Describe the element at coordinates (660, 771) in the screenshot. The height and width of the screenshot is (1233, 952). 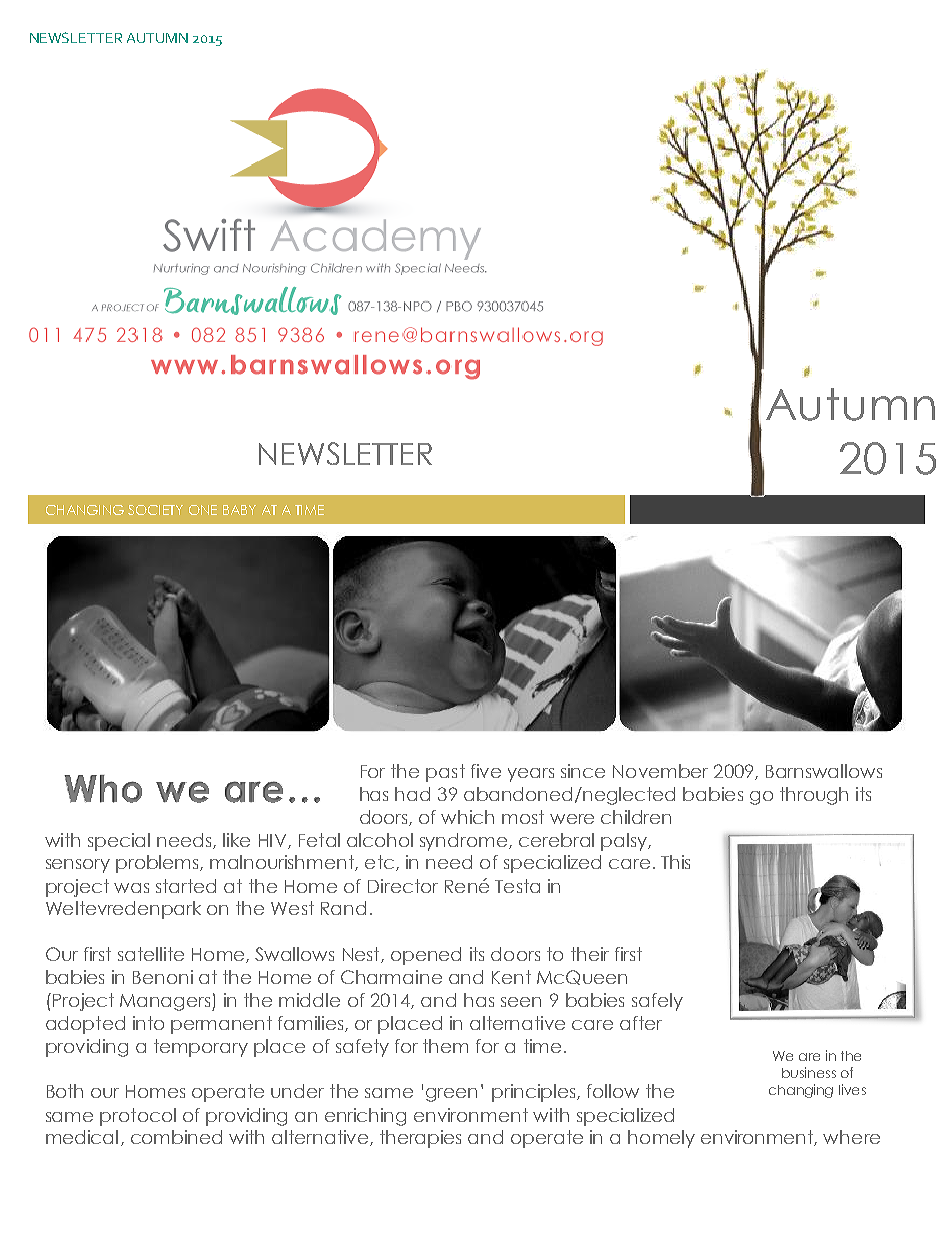
I see `November` at that location.
